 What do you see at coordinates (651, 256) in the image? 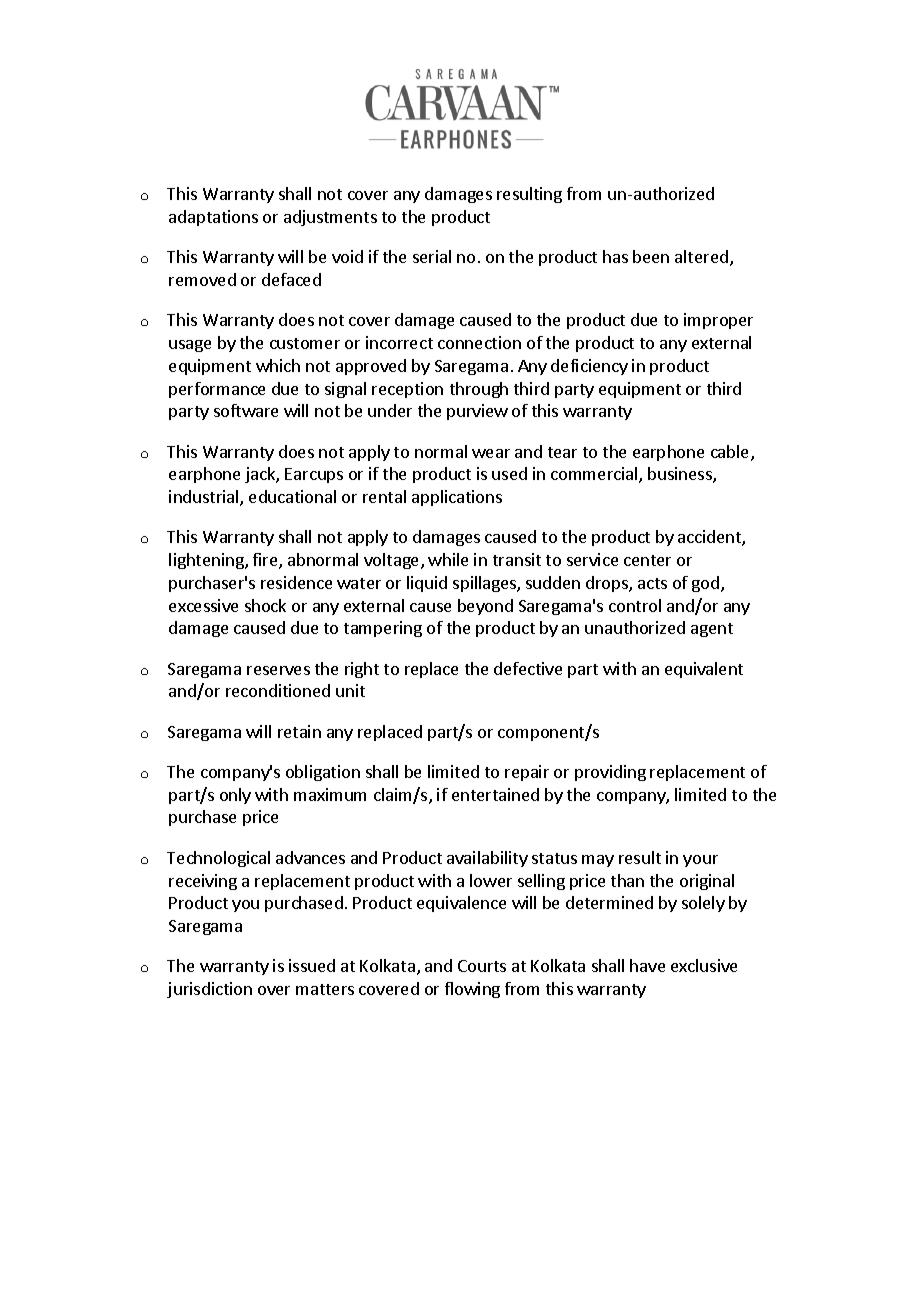
I see `been` at bounding box center [651, 256].
